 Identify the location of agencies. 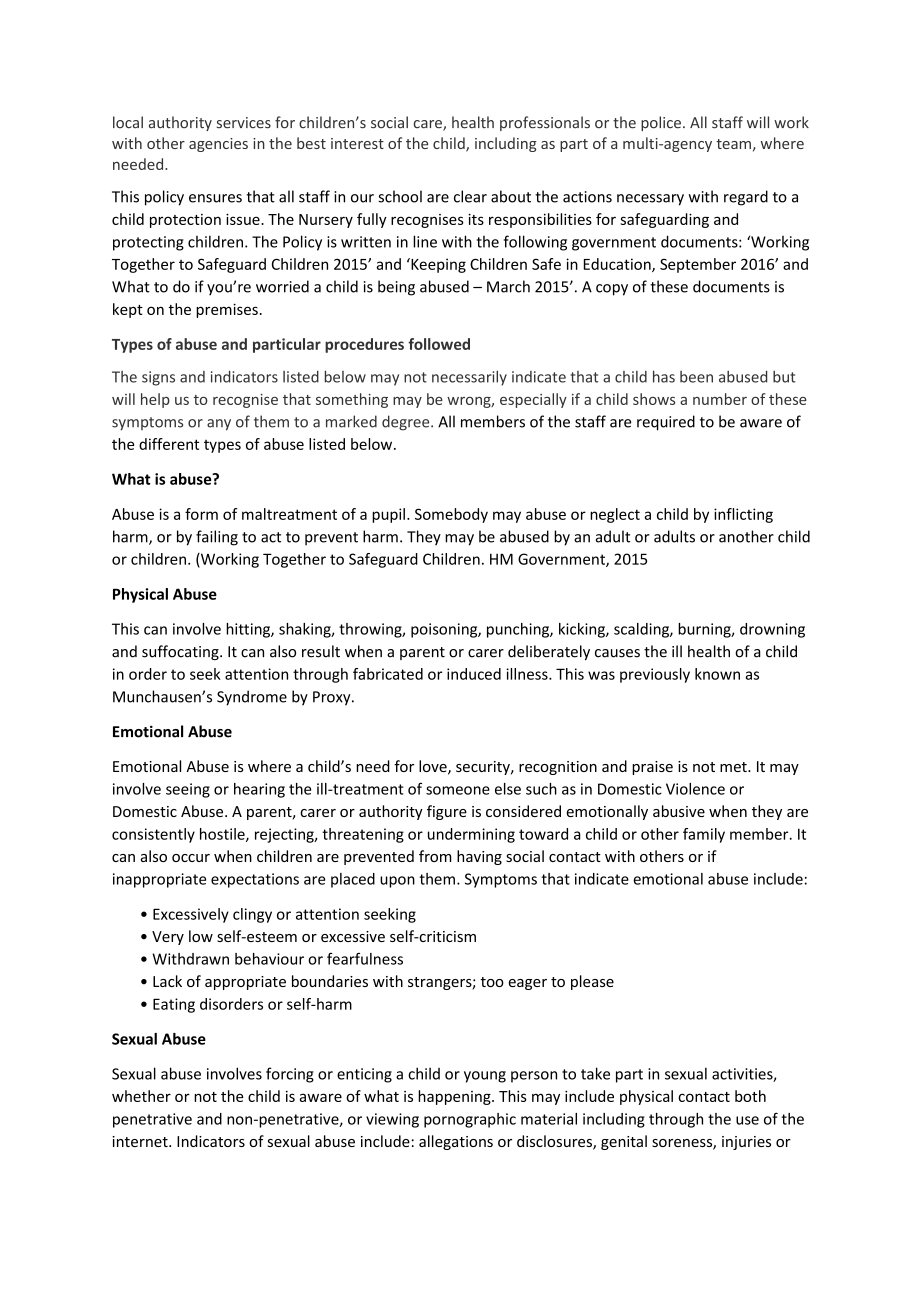
(218, 145).
